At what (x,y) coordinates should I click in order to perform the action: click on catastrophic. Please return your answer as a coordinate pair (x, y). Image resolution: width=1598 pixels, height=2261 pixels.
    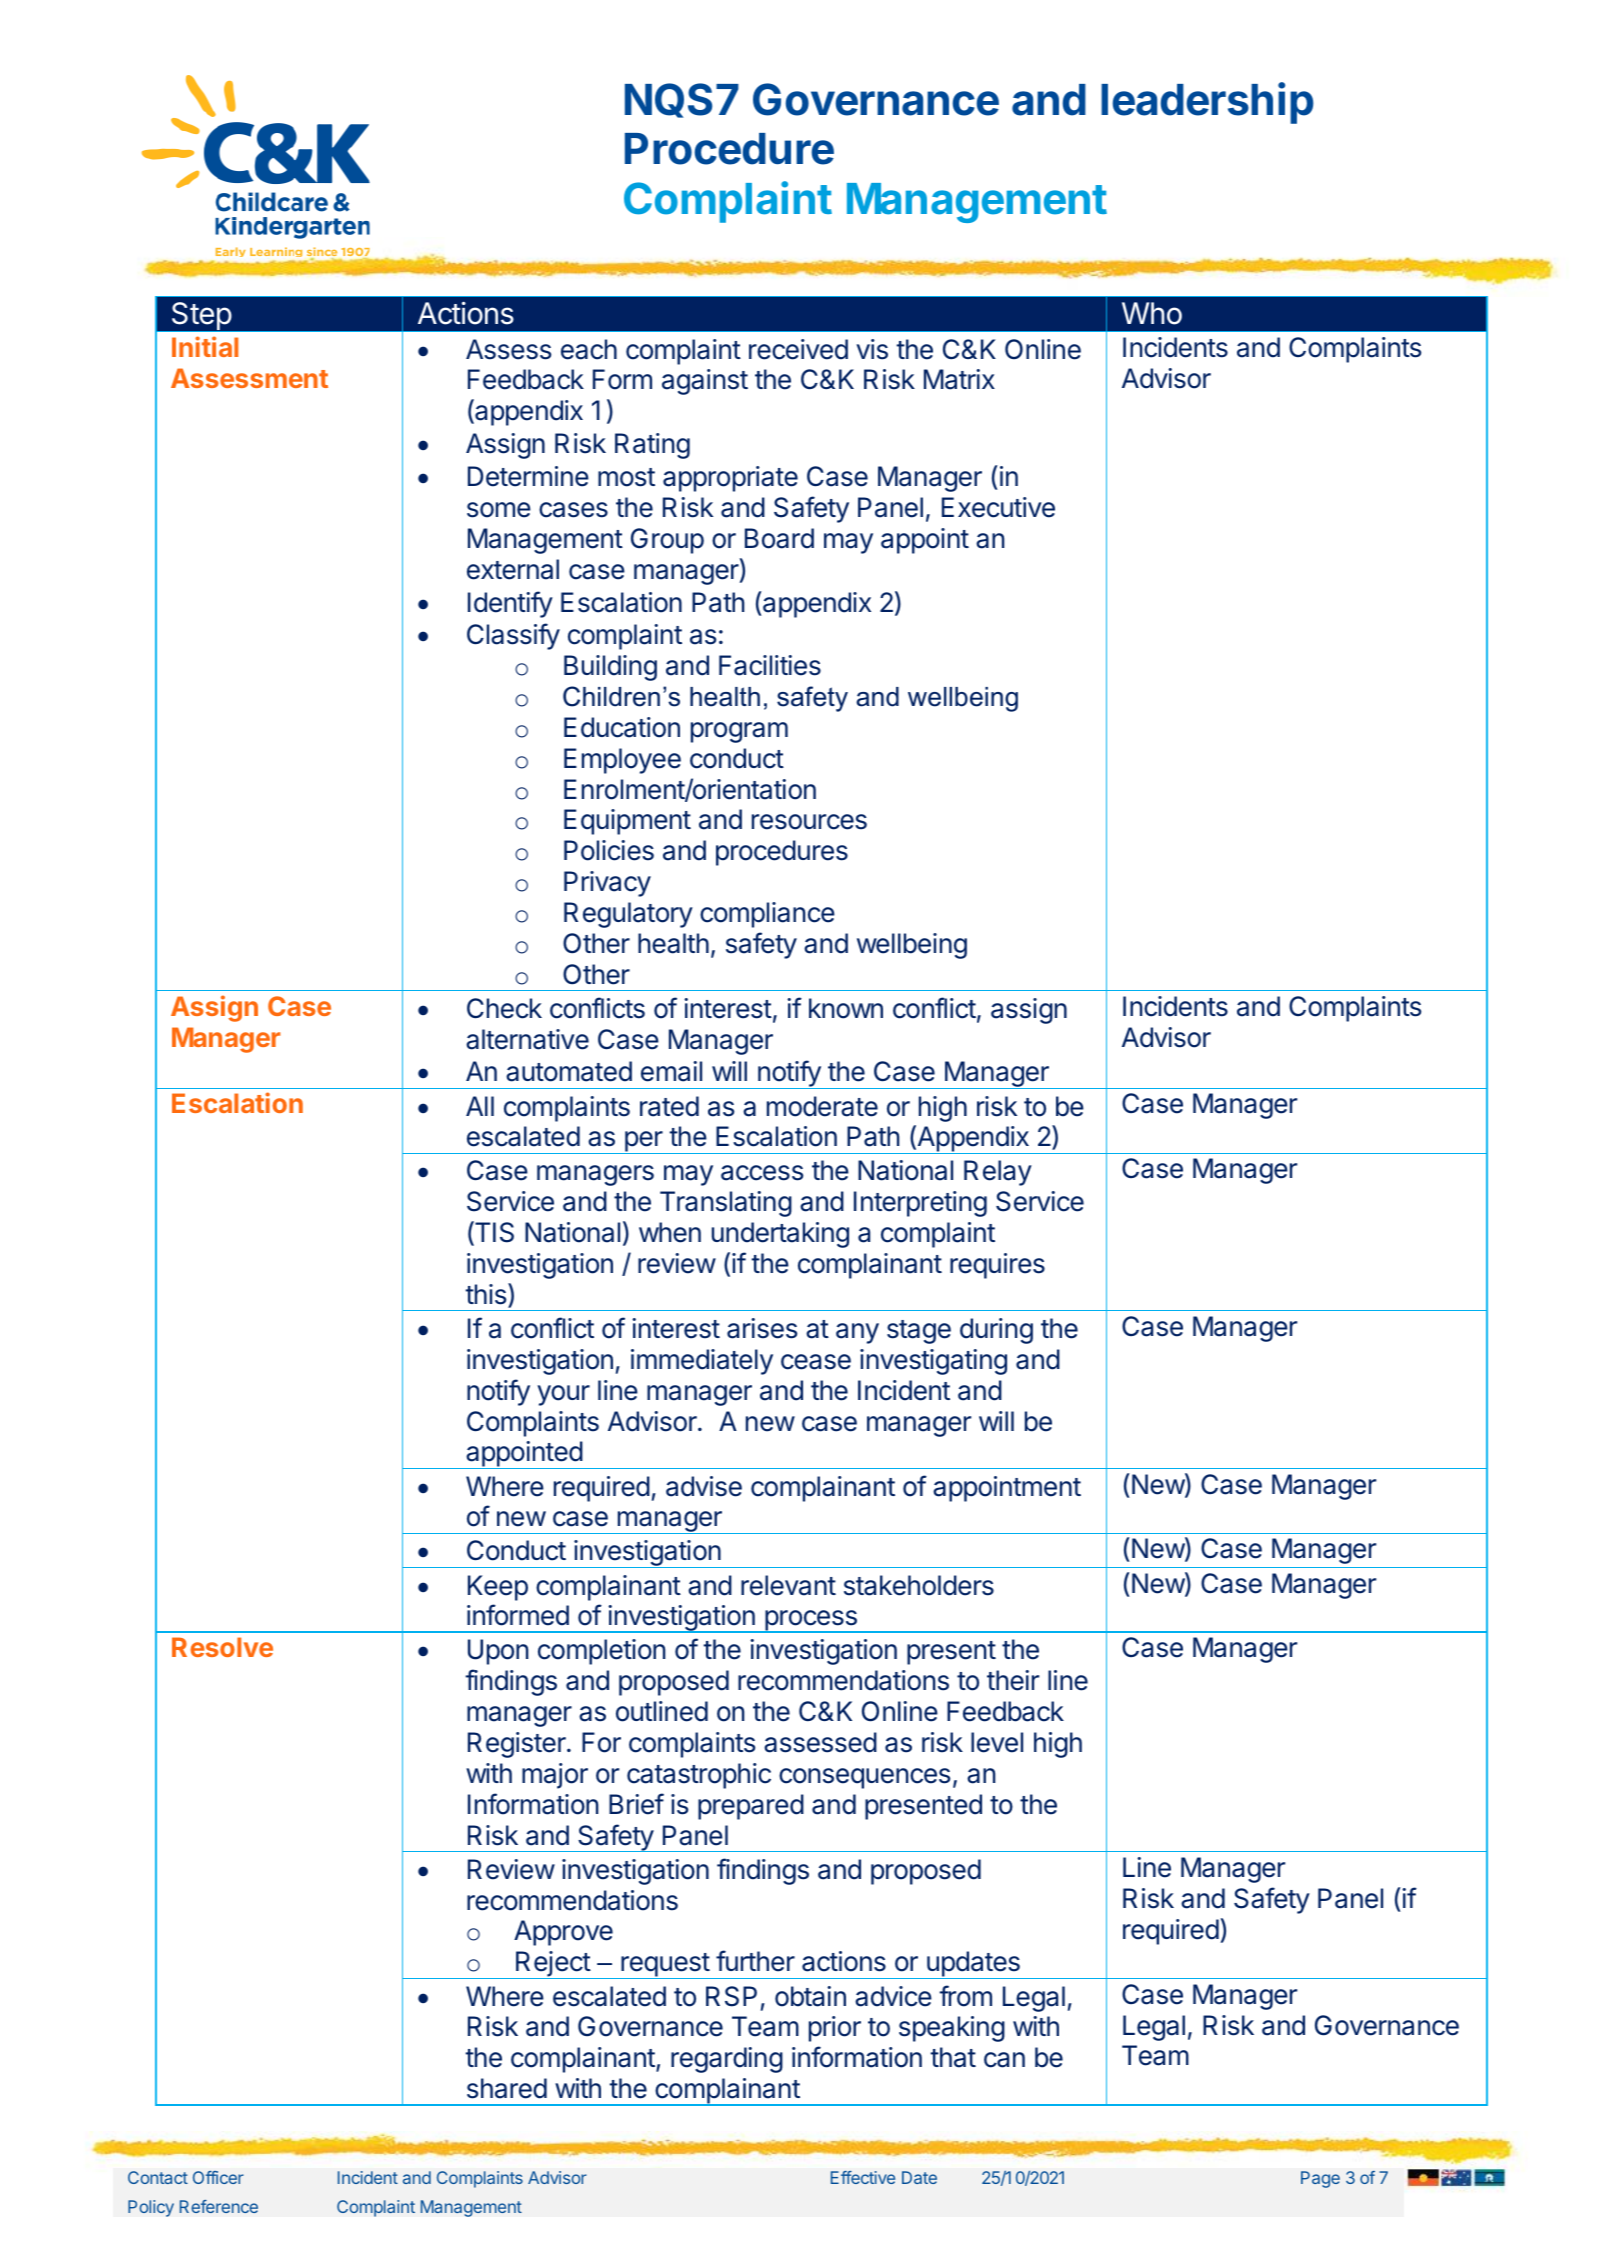
    Looking at the image, I should click on (699, 1776).
